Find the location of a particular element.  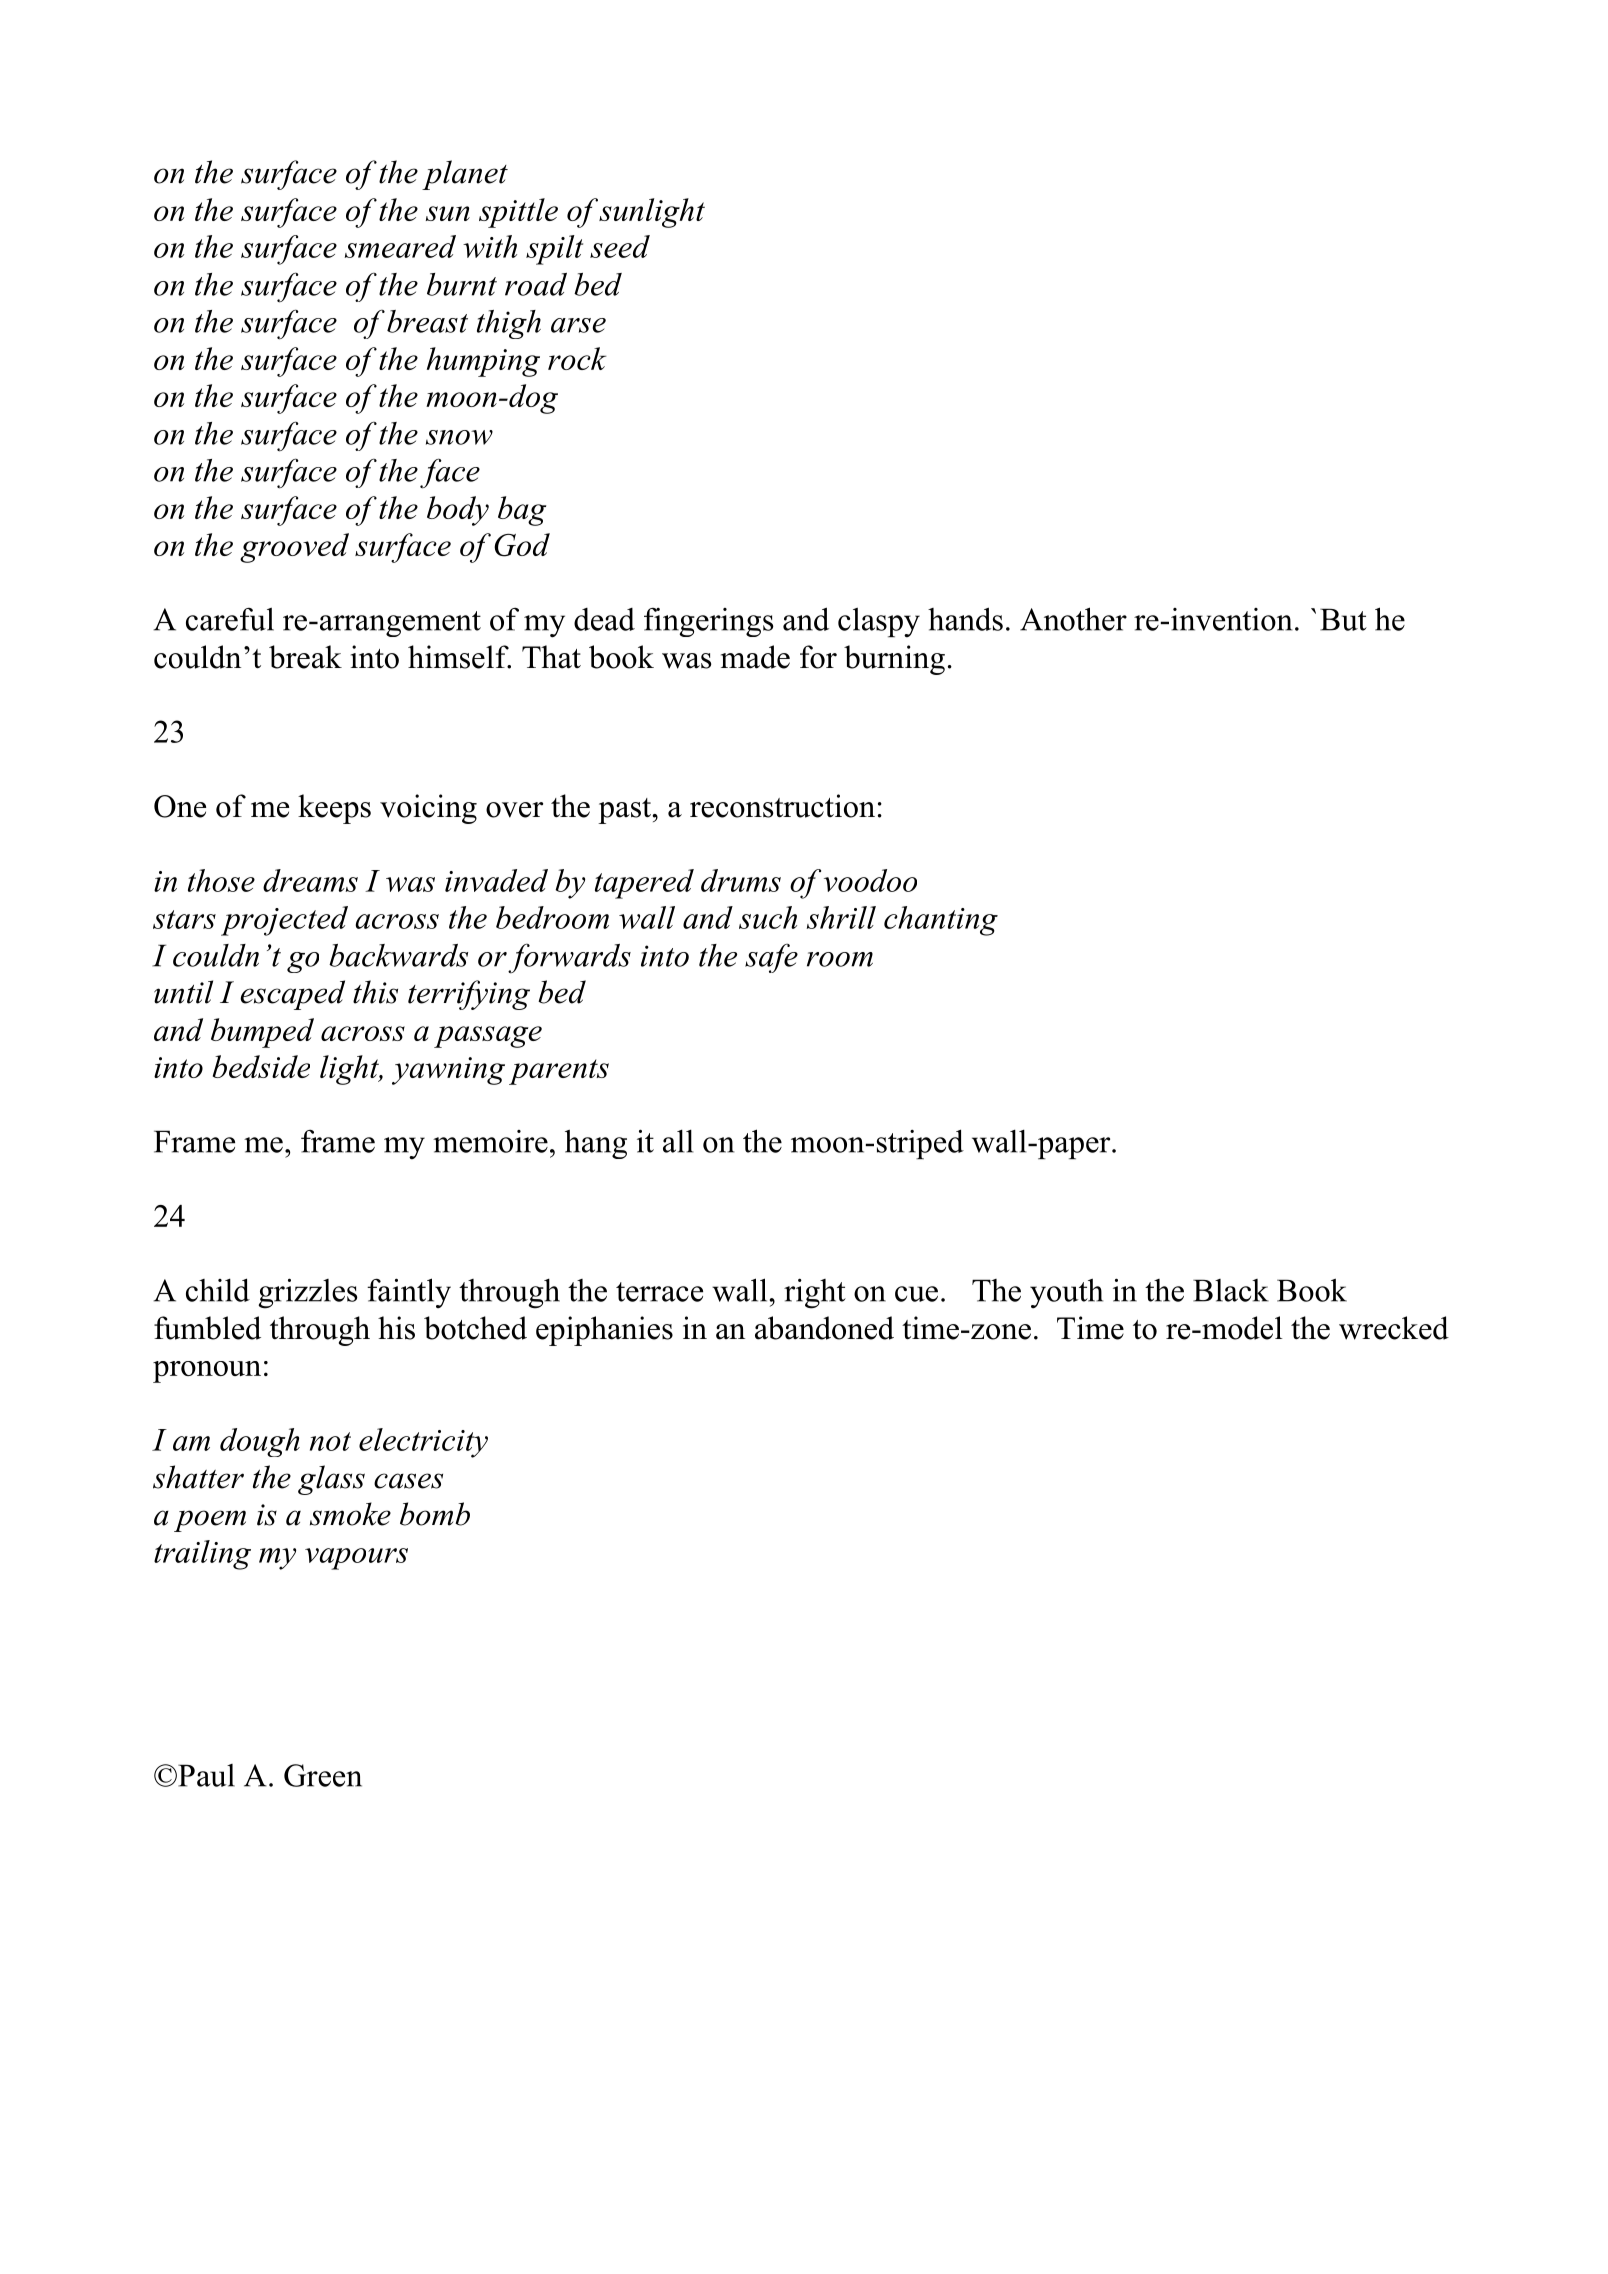

Green is located at coordinates (323, 1775).
